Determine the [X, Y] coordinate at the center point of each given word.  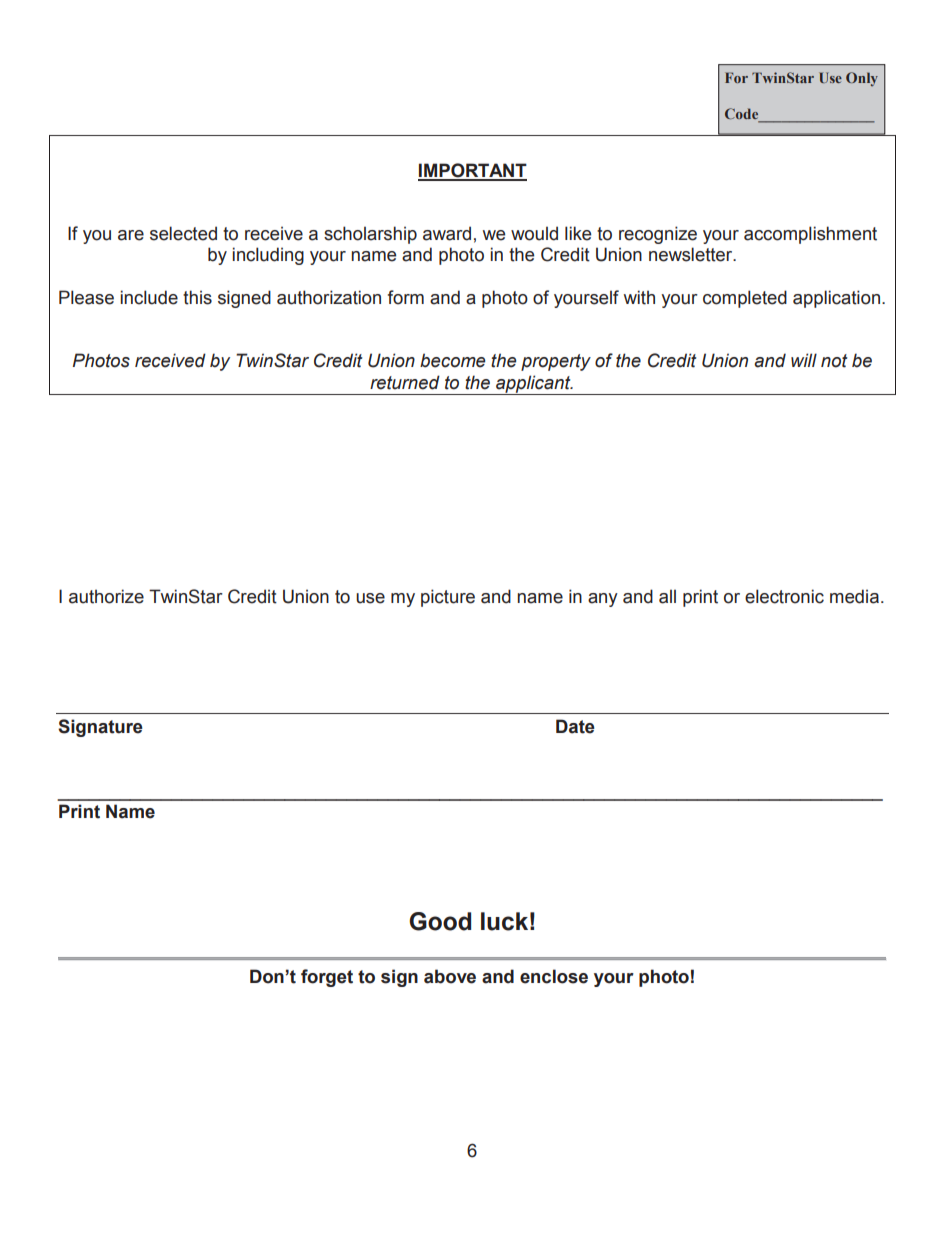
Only [862, 79]
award [447, 233]
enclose [554, 976]
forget [327, 978]
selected [183, 233]
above [450, 976]
